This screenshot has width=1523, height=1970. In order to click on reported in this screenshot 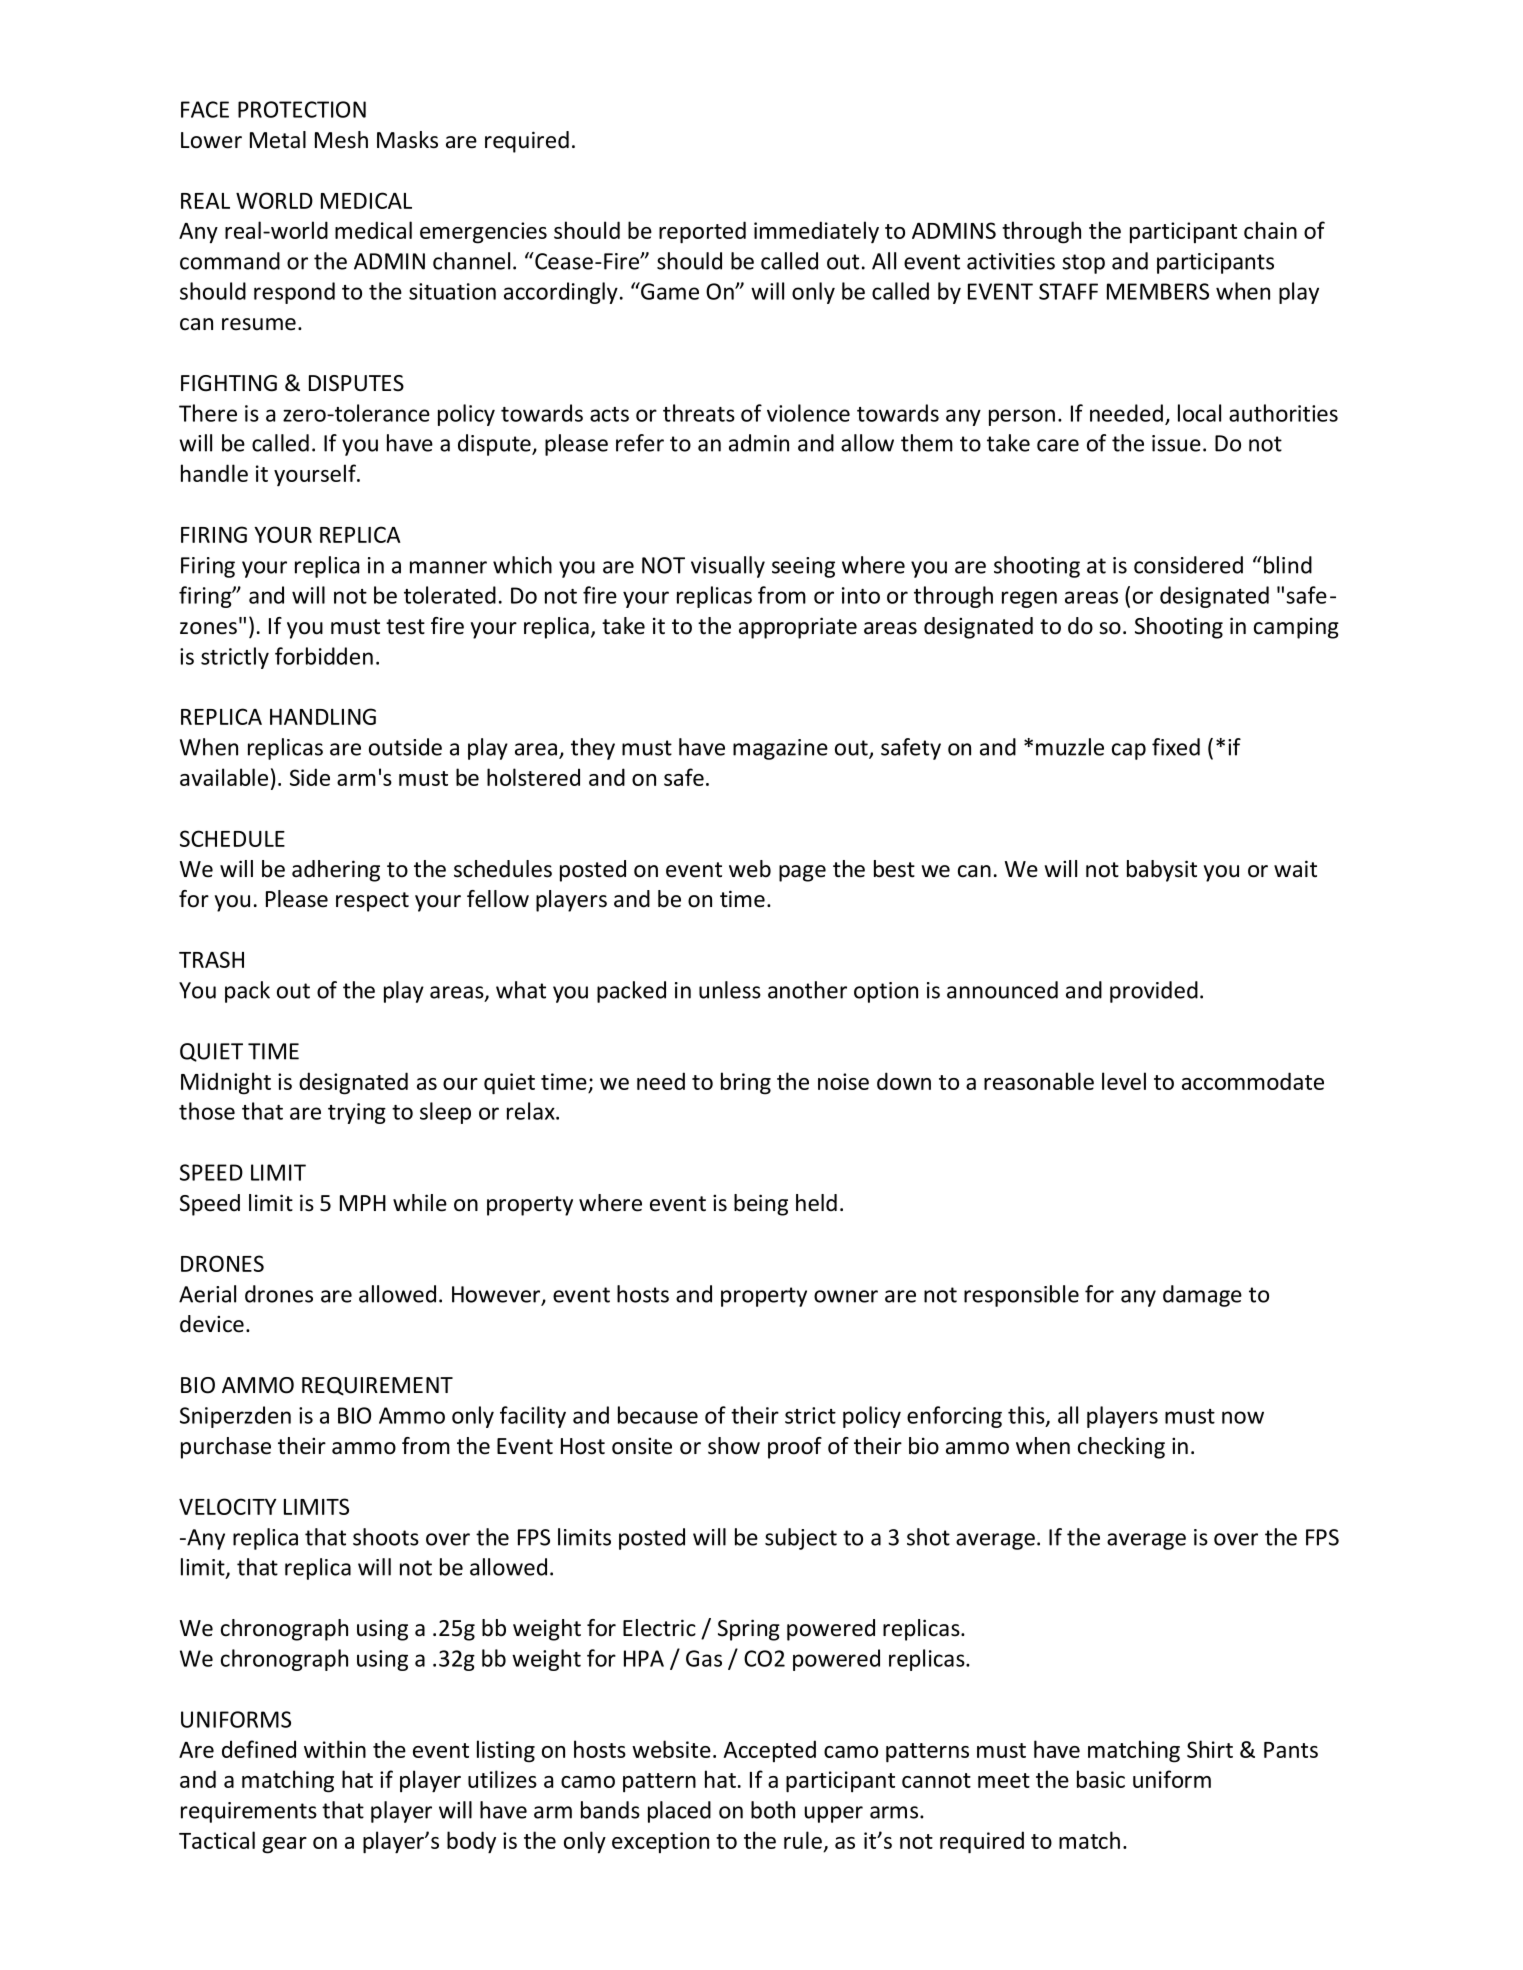, I will do `click(702, 232)`.
